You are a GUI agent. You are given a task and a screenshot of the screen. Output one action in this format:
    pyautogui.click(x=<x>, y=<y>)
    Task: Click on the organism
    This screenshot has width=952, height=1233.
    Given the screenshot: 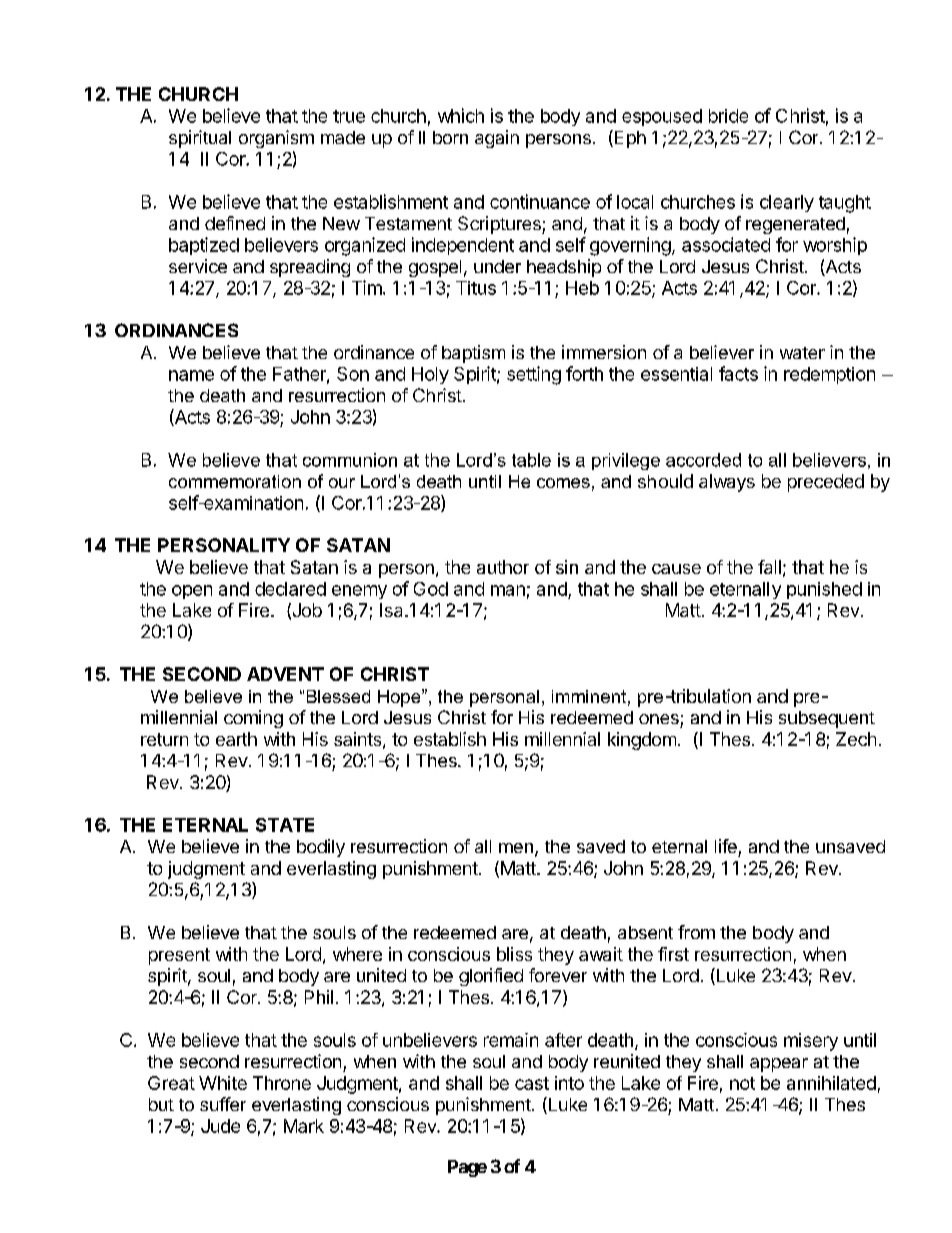 What is the action you would take?
    pyautogui.click(x=276, y=139)
